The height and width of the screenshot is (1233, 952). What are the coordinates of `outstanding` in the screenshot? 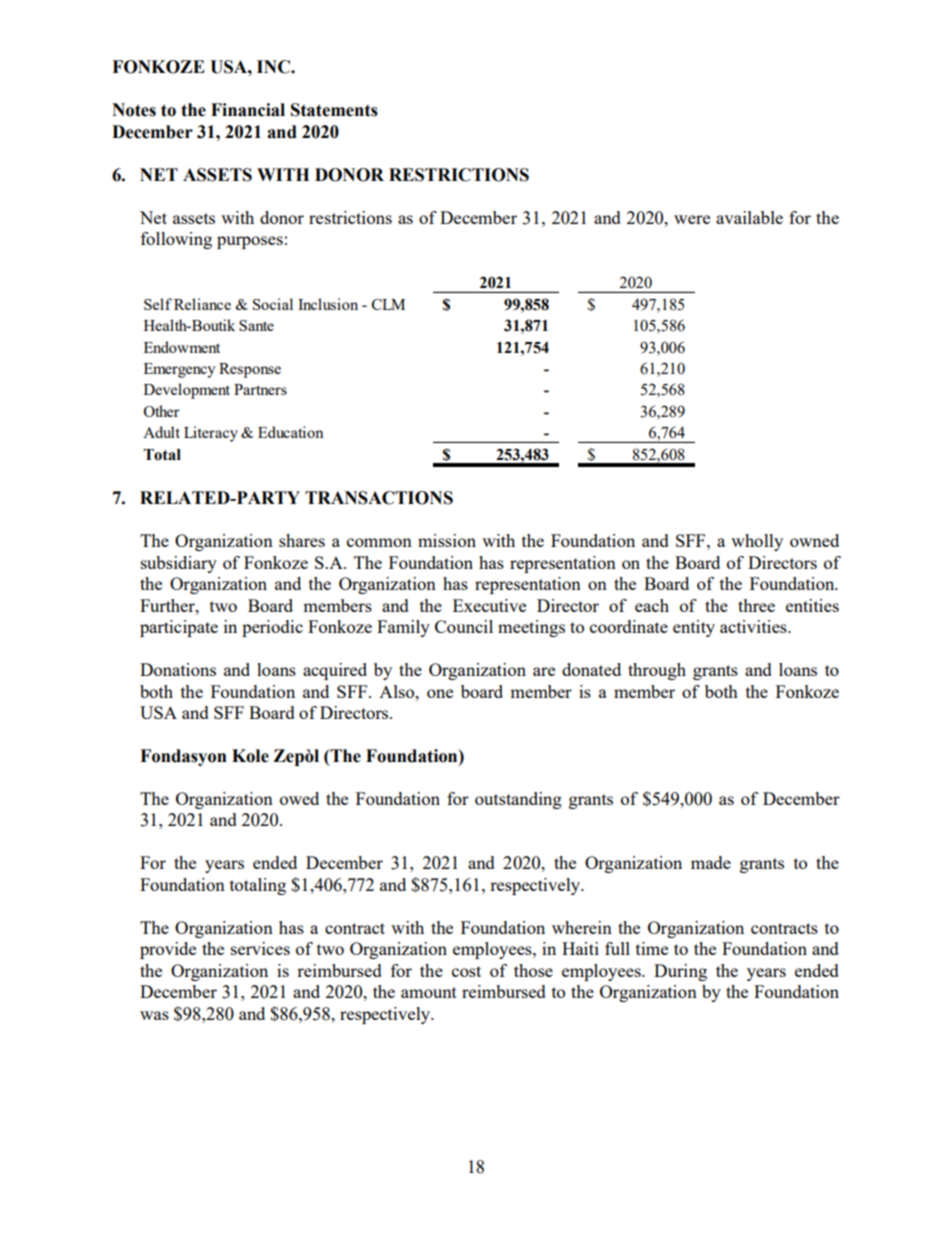 It's located at (518, 800).
